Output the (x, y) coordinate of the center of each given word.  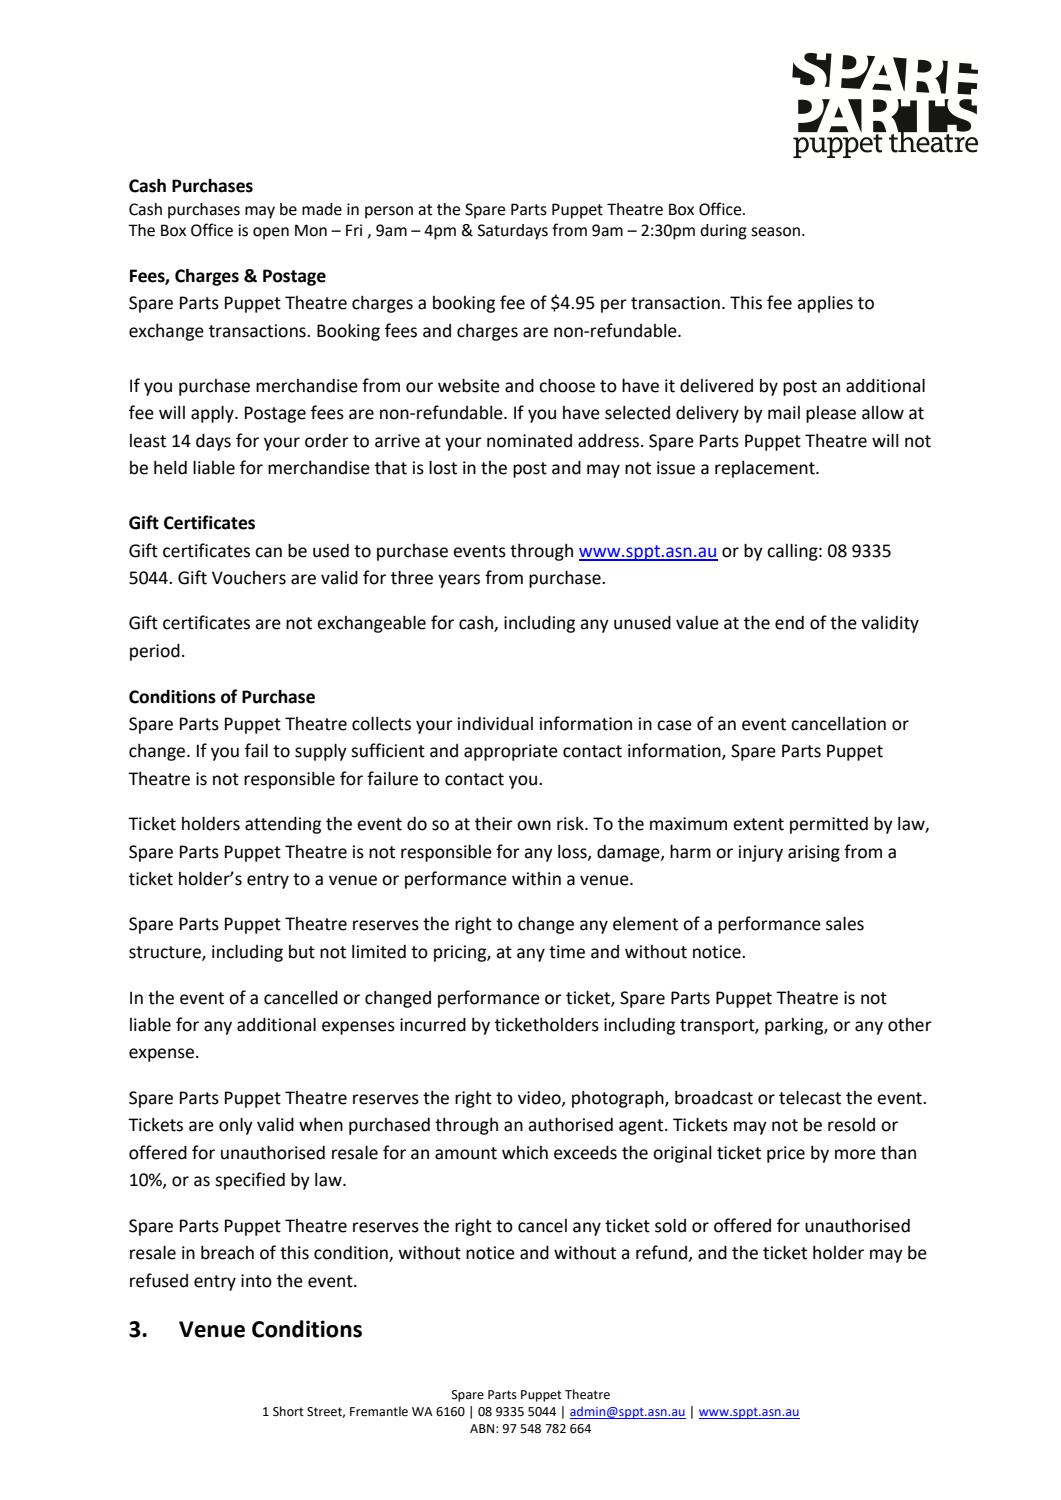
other (910, 1025)
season (775, 232)
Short (288, 1411)
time (567, 952)
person (389, 212)
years (459, 581)
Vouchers (249, 578)
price (786, 1154)
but (302, 952)
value (697, 622)
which (525, 1153)
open (271, 233)
